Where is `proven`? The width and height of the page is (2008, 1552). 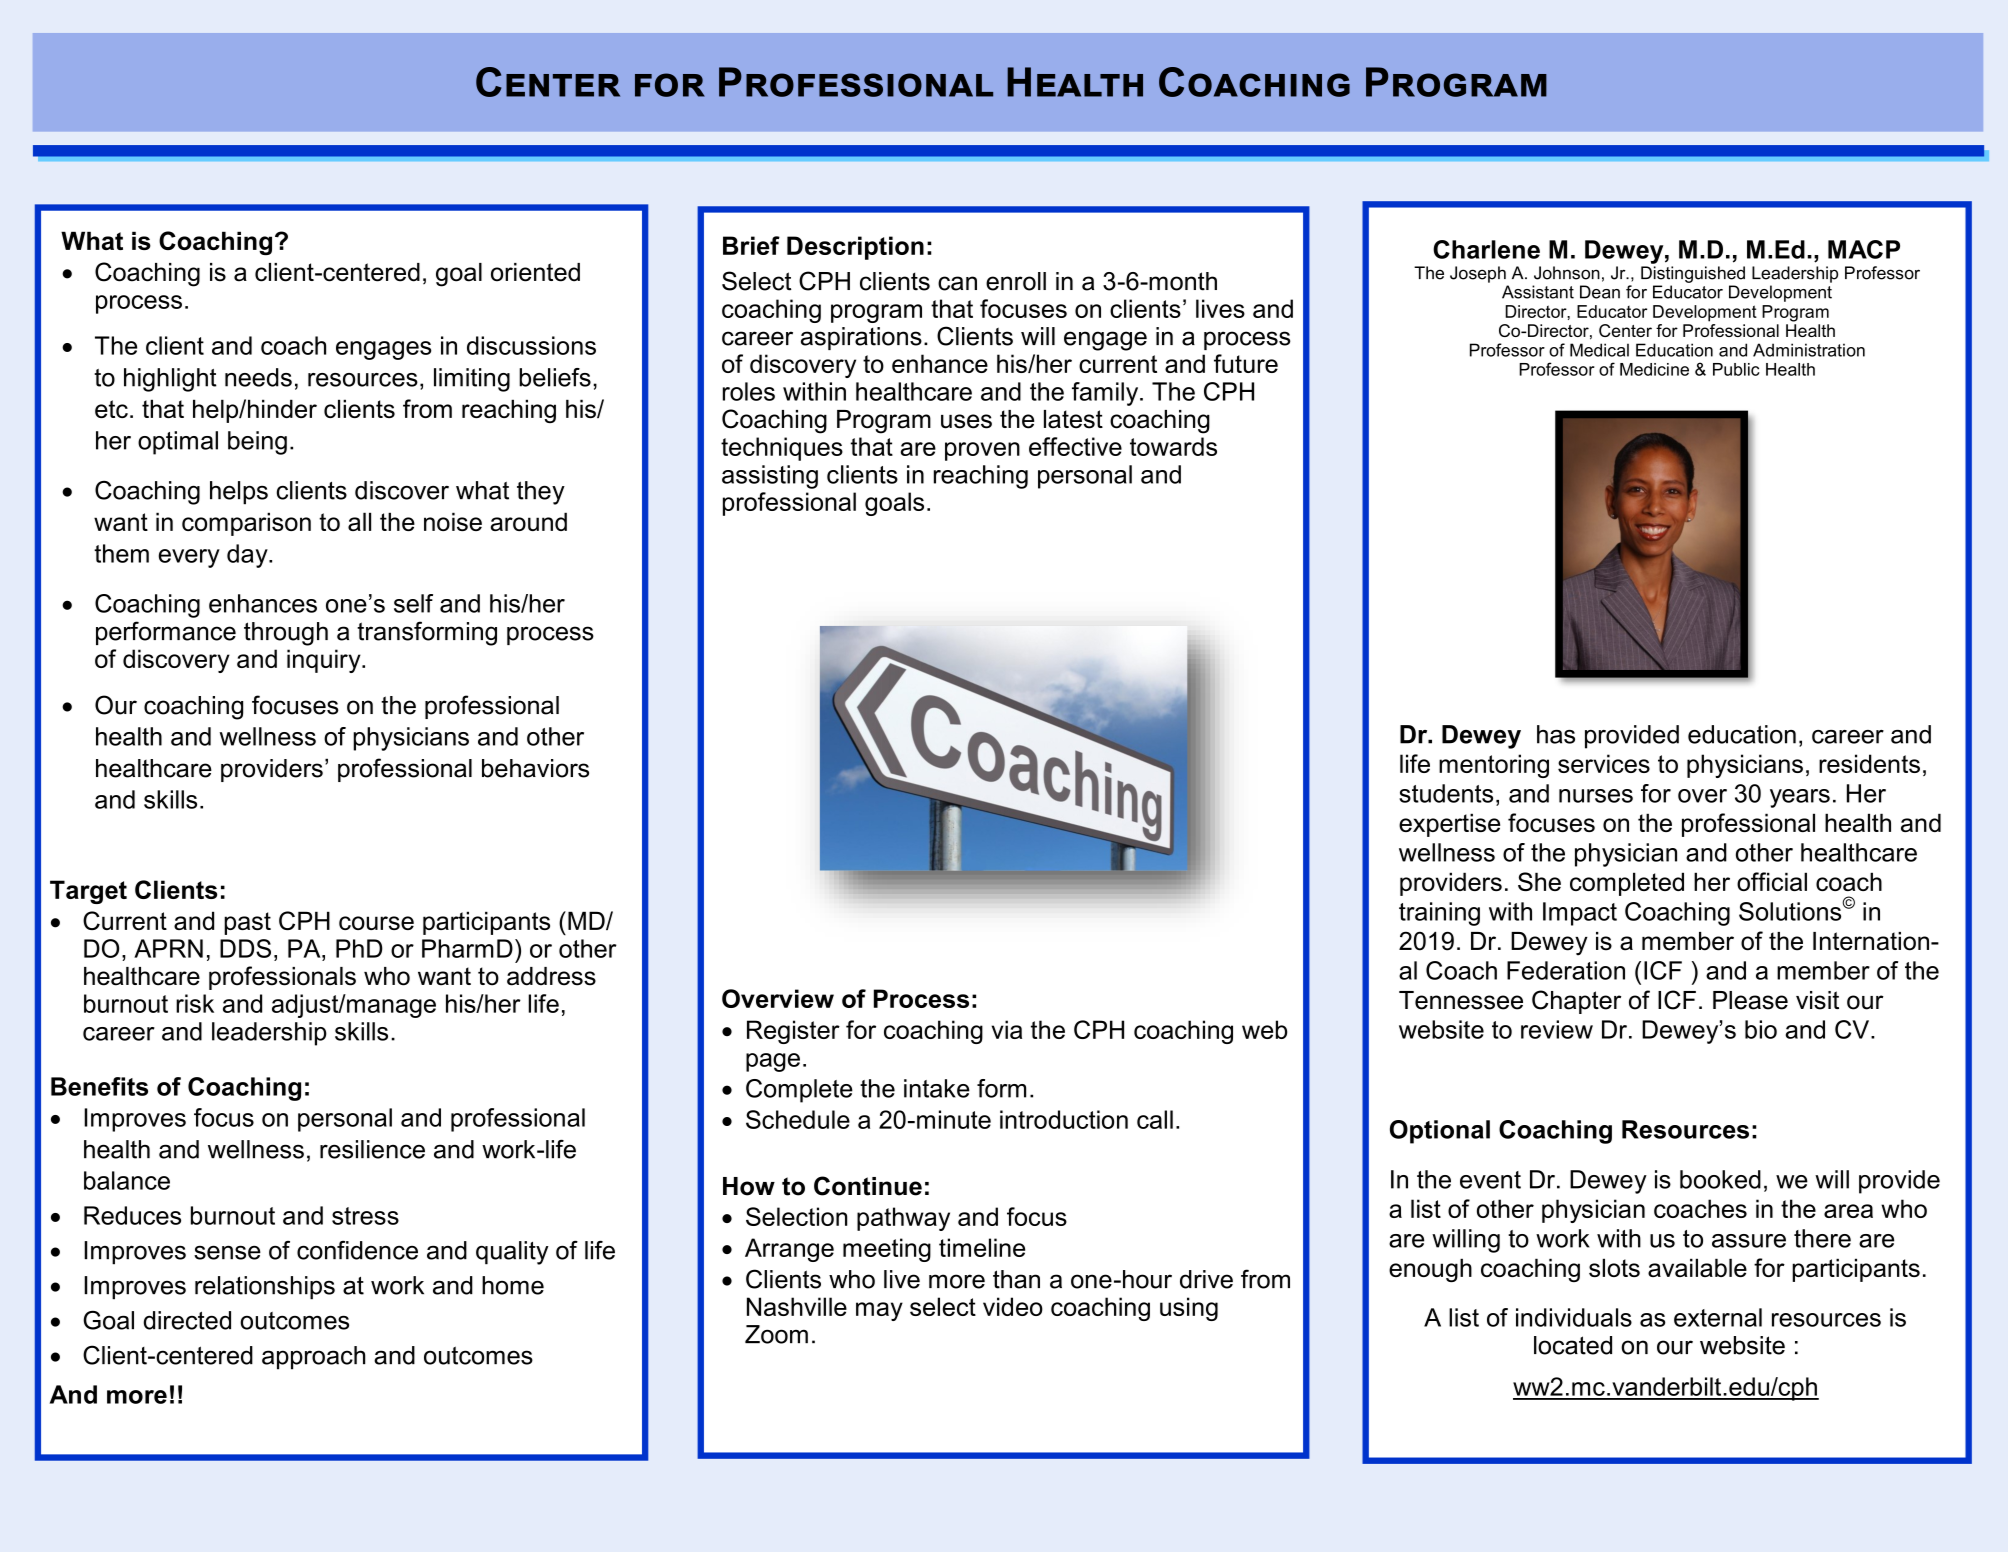
proven is located at coordinates (982, 451).
